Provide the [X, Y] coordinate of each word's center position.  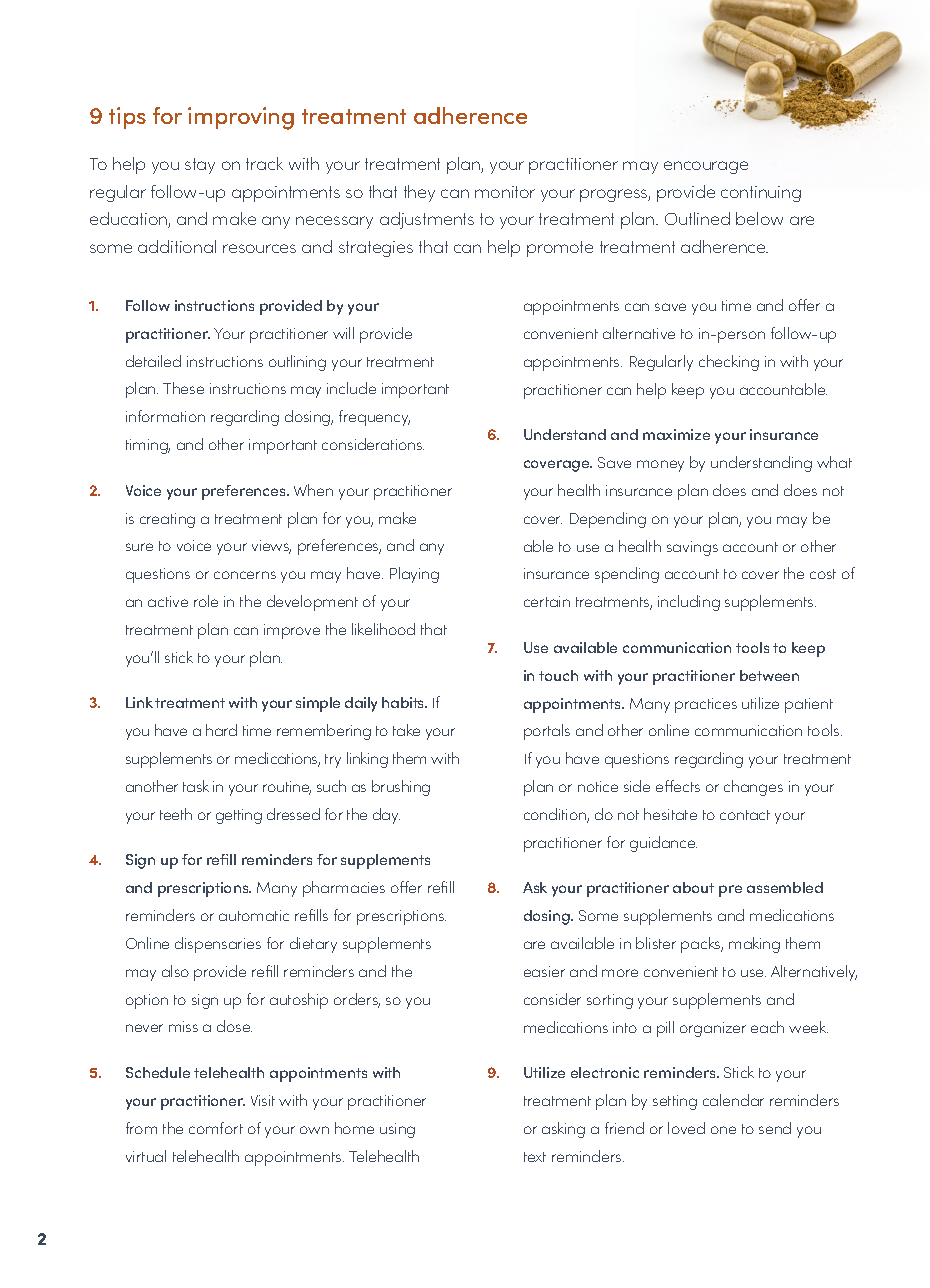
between [769, 675]
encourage [706, 167]
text [535, 1157]
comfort [216, 1128]
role [206, 601]
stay [200, 166]
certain [547, 601]
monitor [505, 192]
